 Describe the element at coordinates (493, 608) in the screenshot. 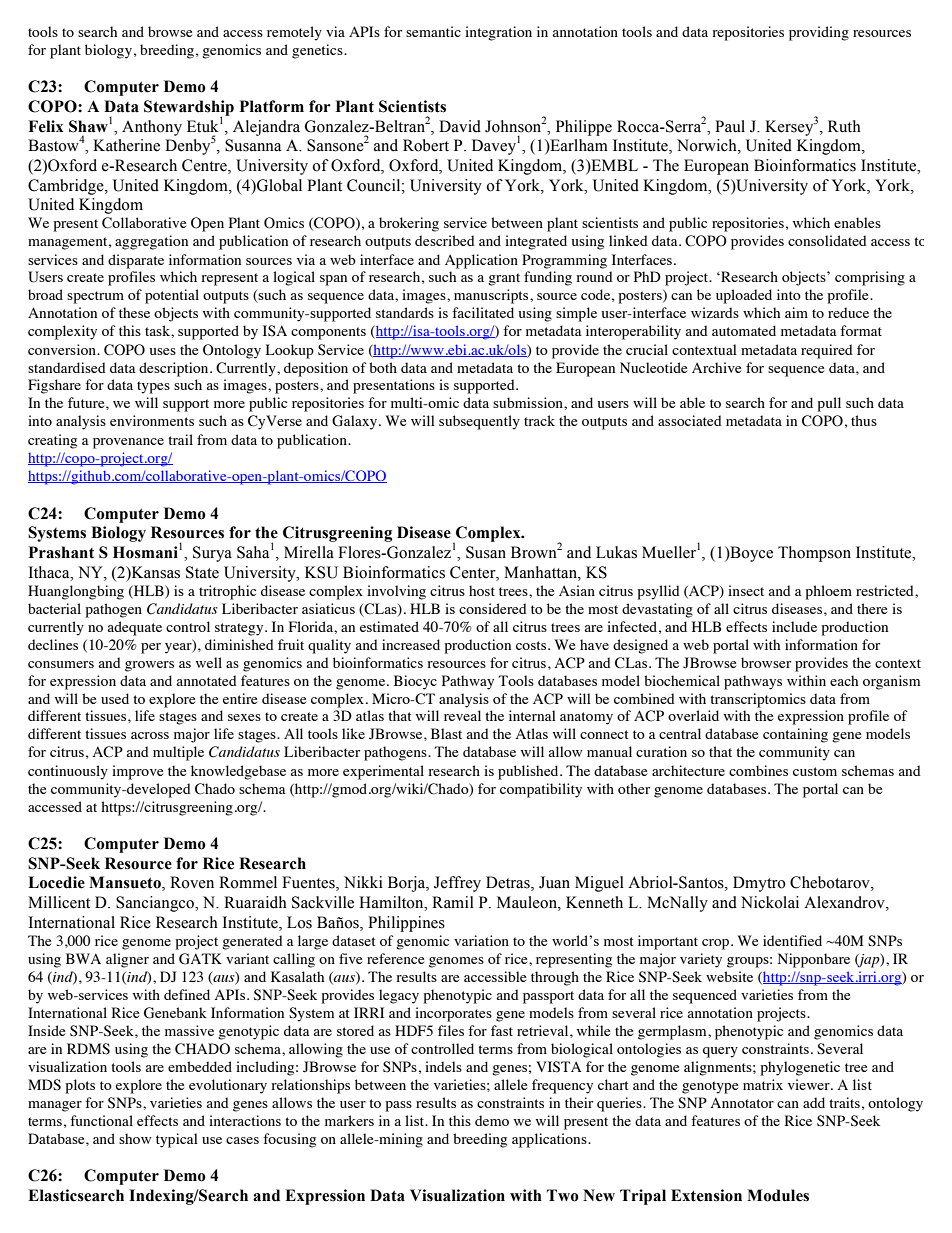

I see `considered` at that location.
